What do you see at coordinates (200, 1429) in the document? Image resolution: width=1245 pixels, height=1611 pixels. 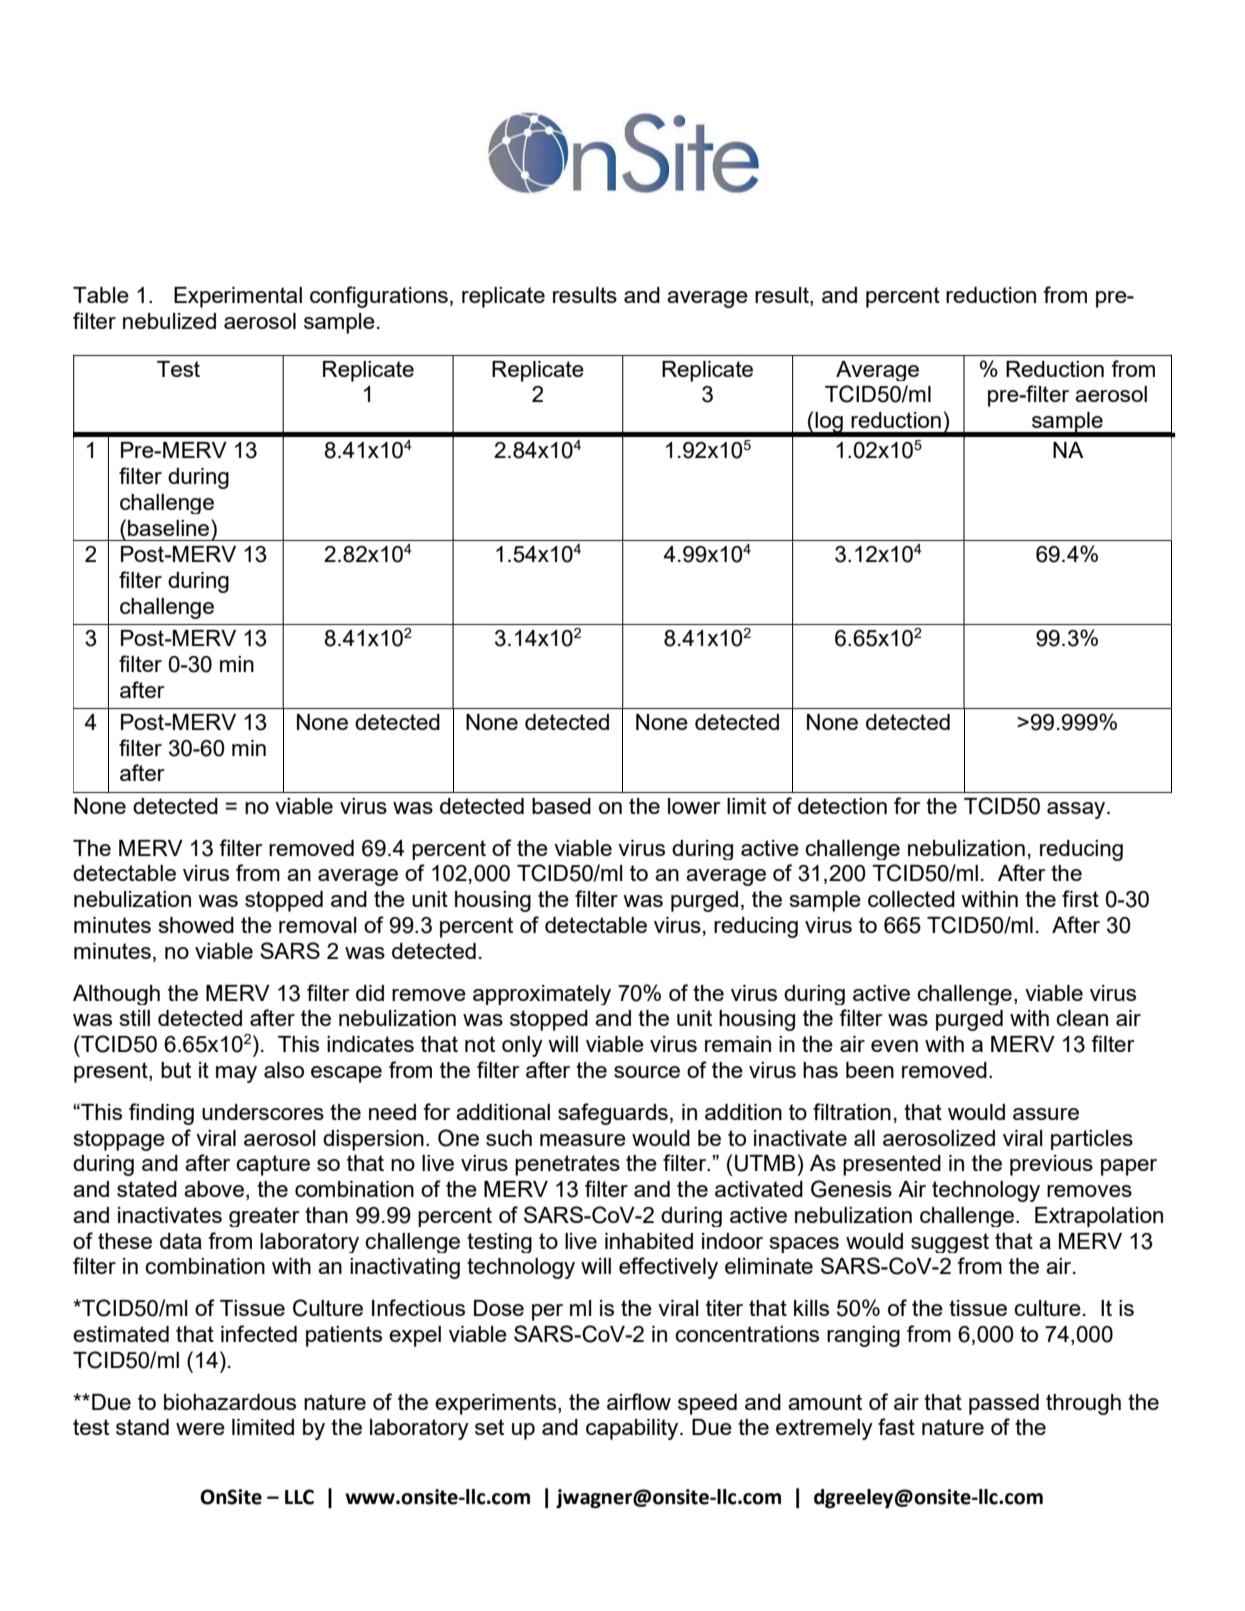 I see `were` at bounding box center [200, 1429].
